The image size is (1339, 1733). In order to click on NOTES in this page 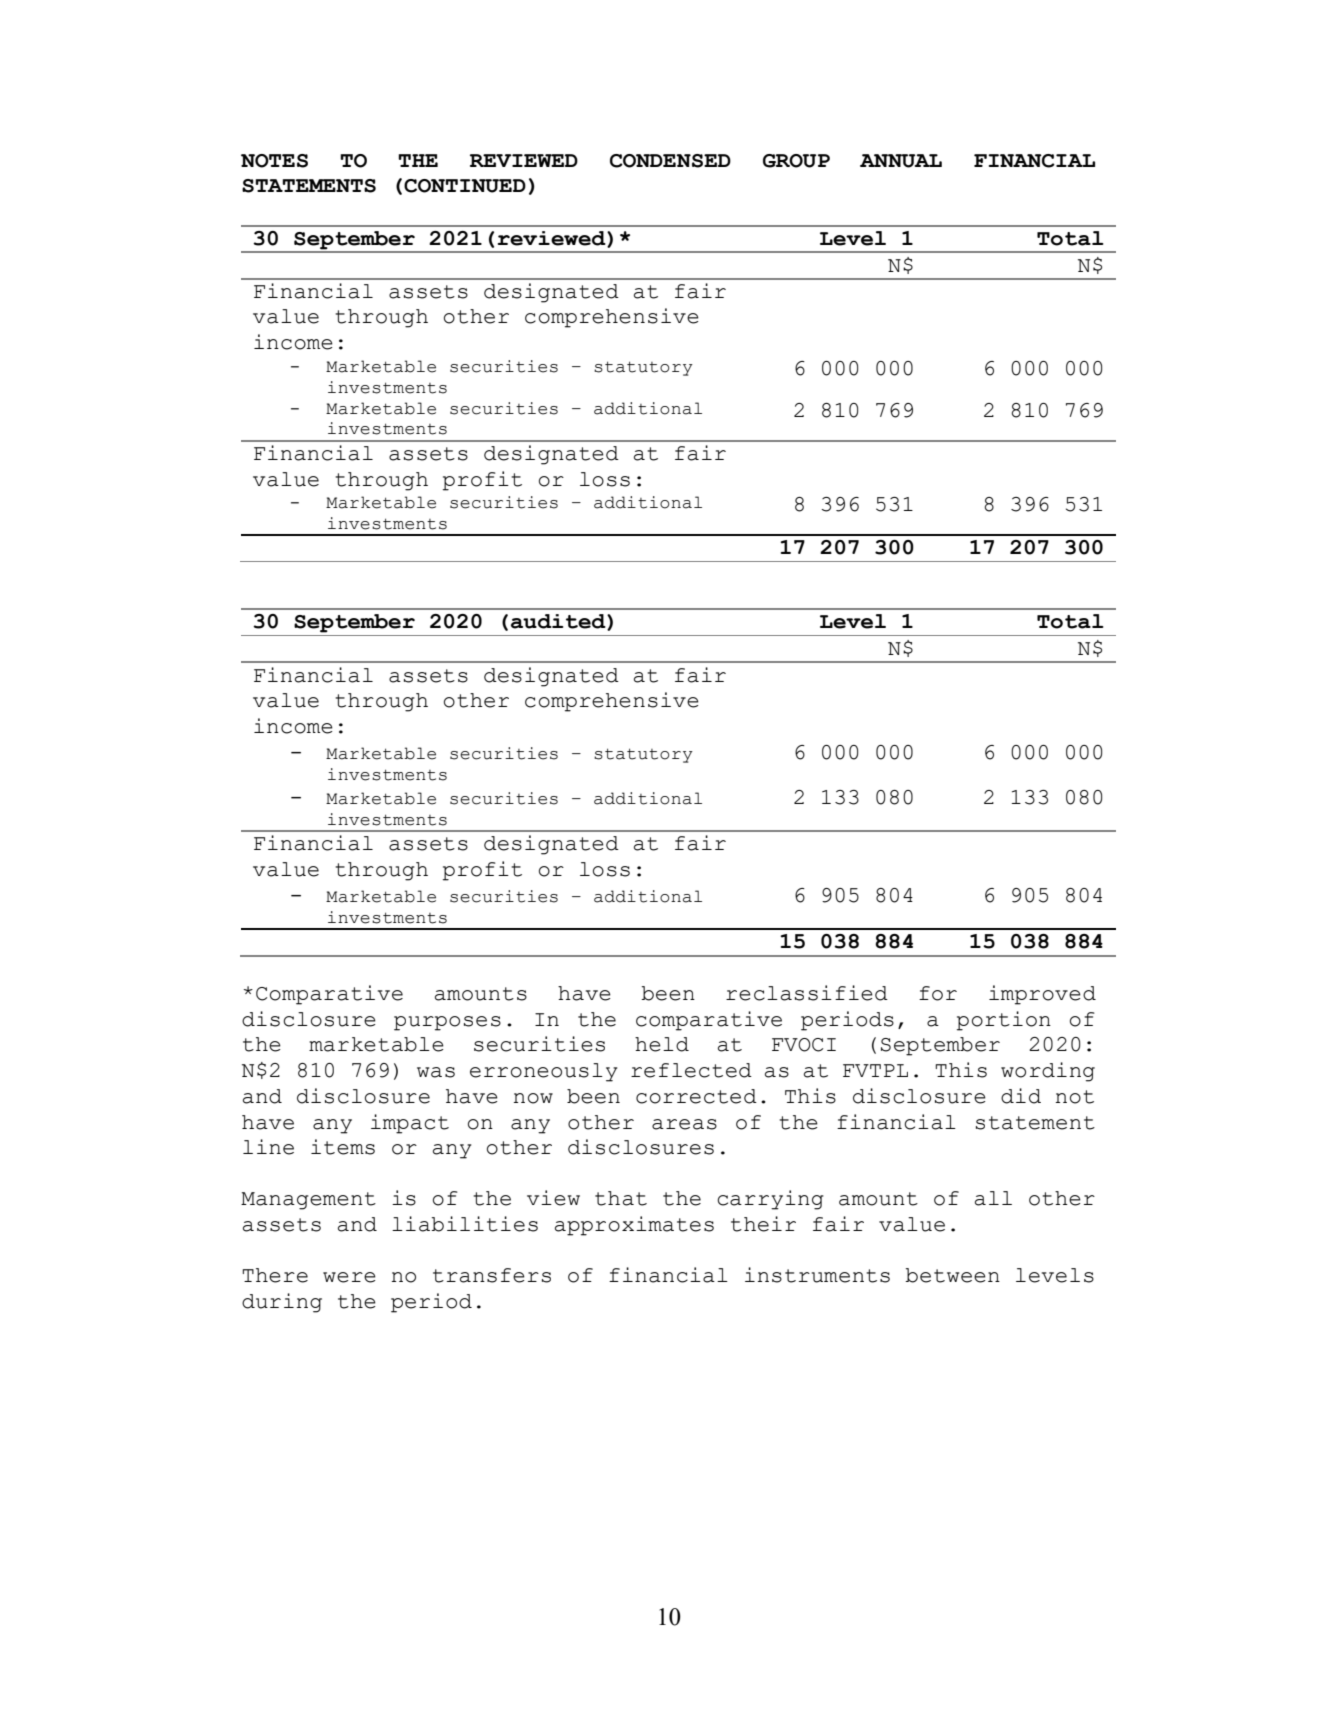, I will do `click(274, 161)`.
